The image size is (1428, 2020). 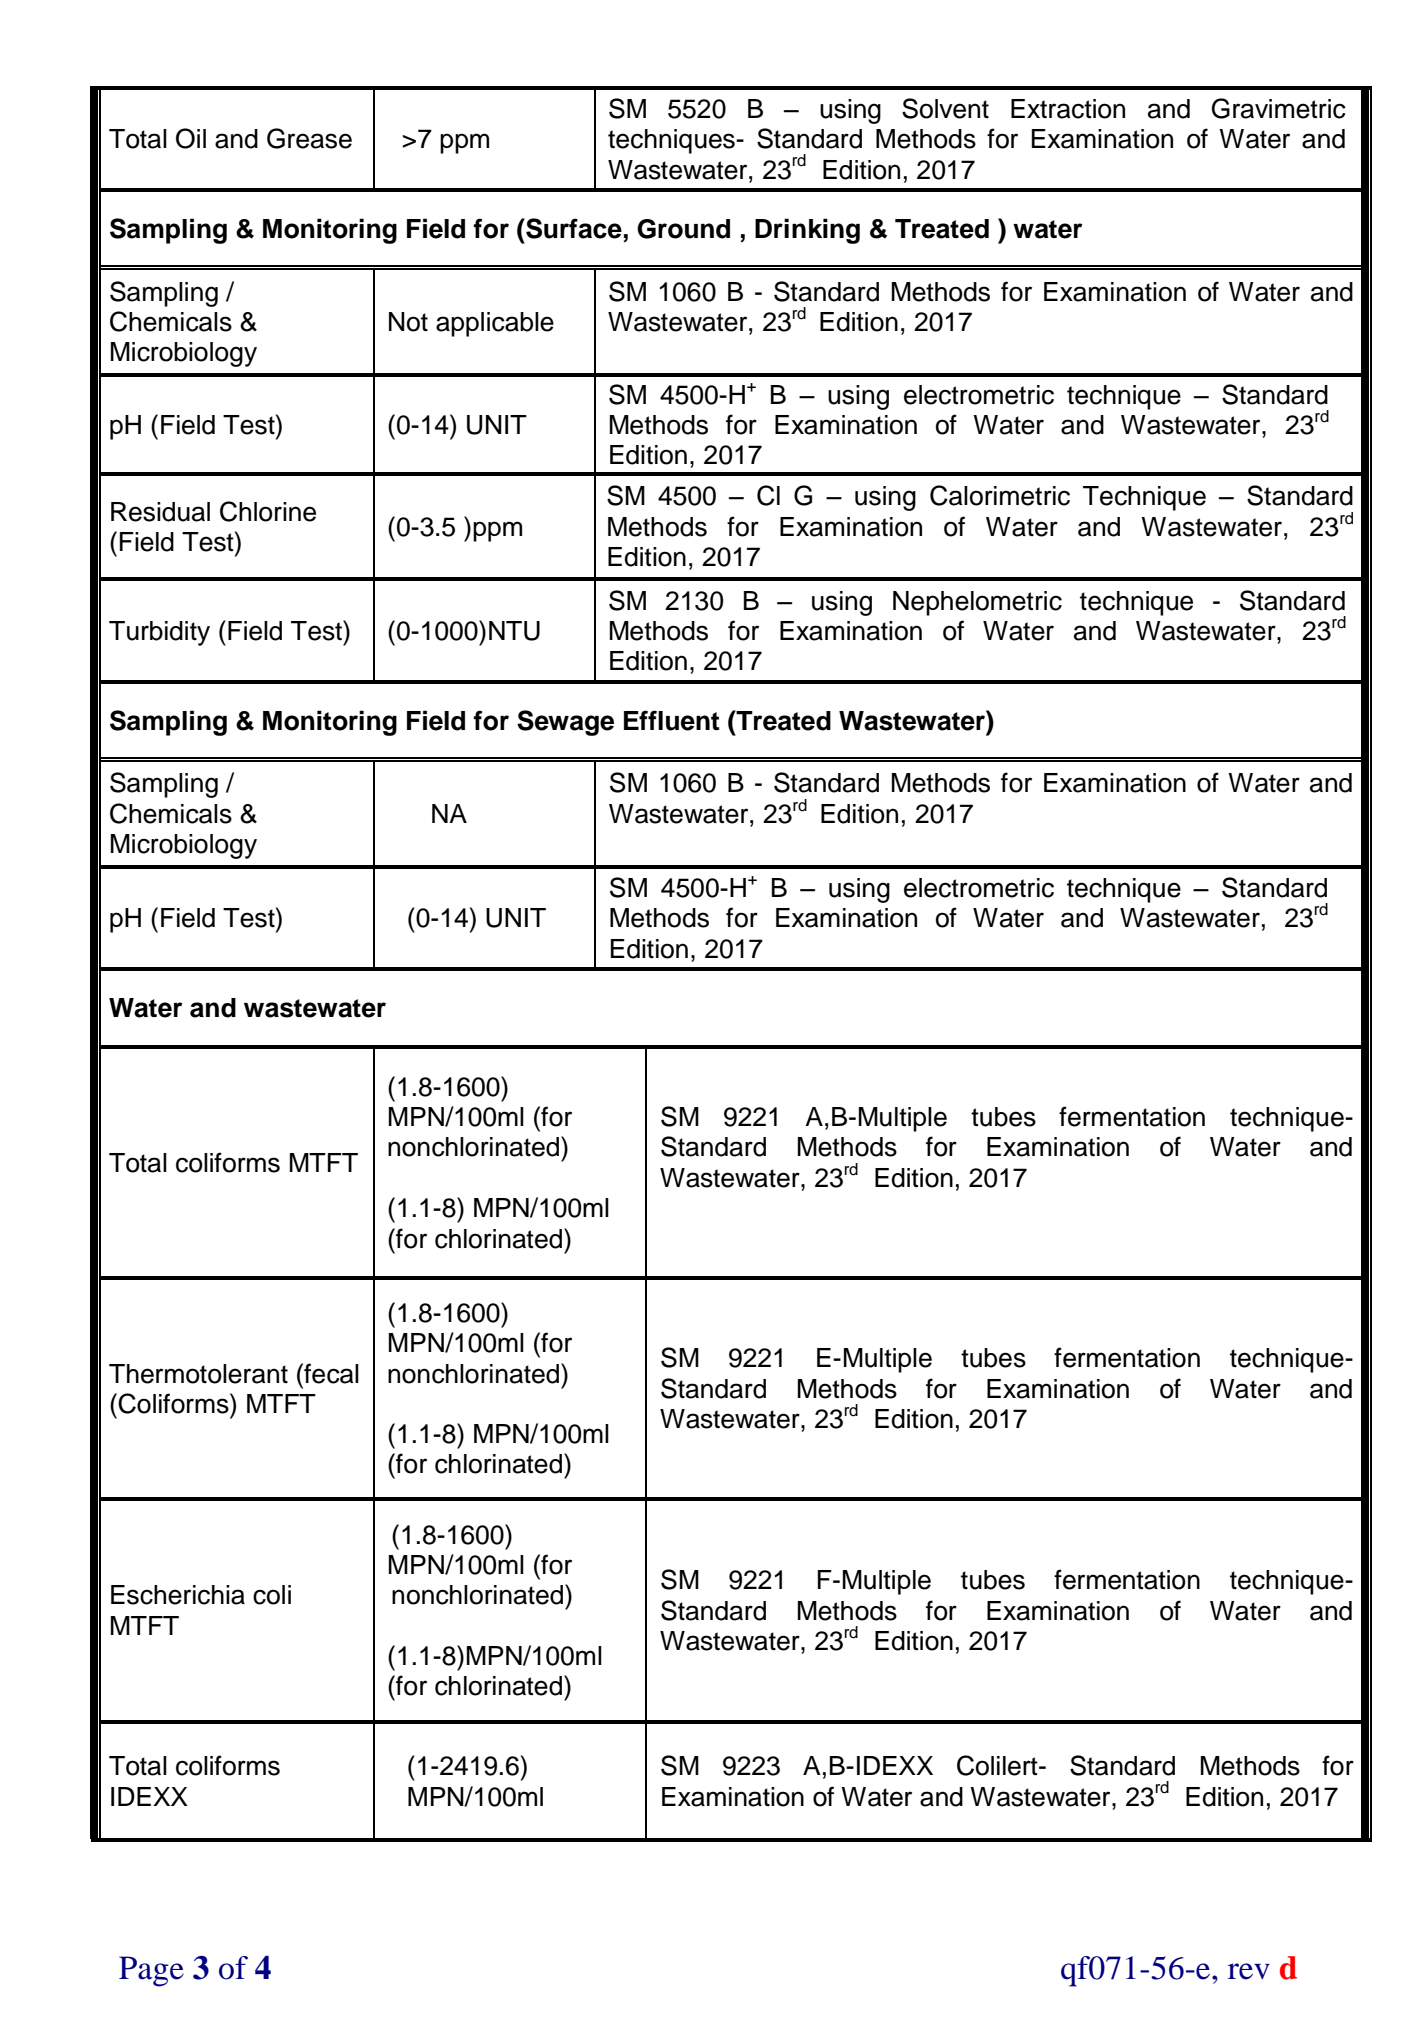 I want to click on Grease, so click(x=309, y=138).
